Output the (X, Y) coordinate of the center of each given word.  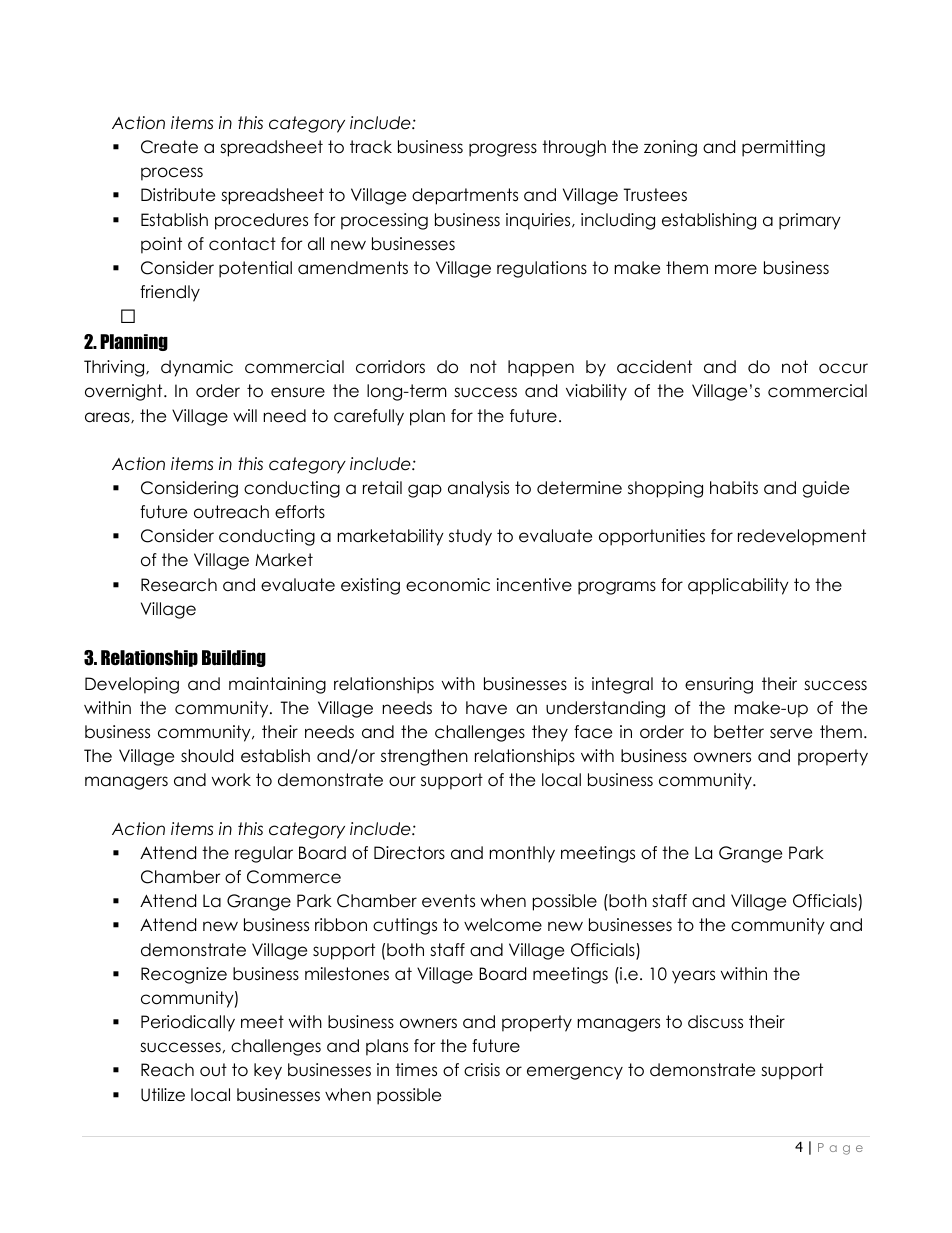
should (207, 756)
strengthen (424, 757)
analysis (478, 489)
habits (734, 488)
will (245, 415)
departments (465, 196)
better (739, 732)
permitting (783, 148)
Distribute (178, 195)
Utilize (163, 1095)
